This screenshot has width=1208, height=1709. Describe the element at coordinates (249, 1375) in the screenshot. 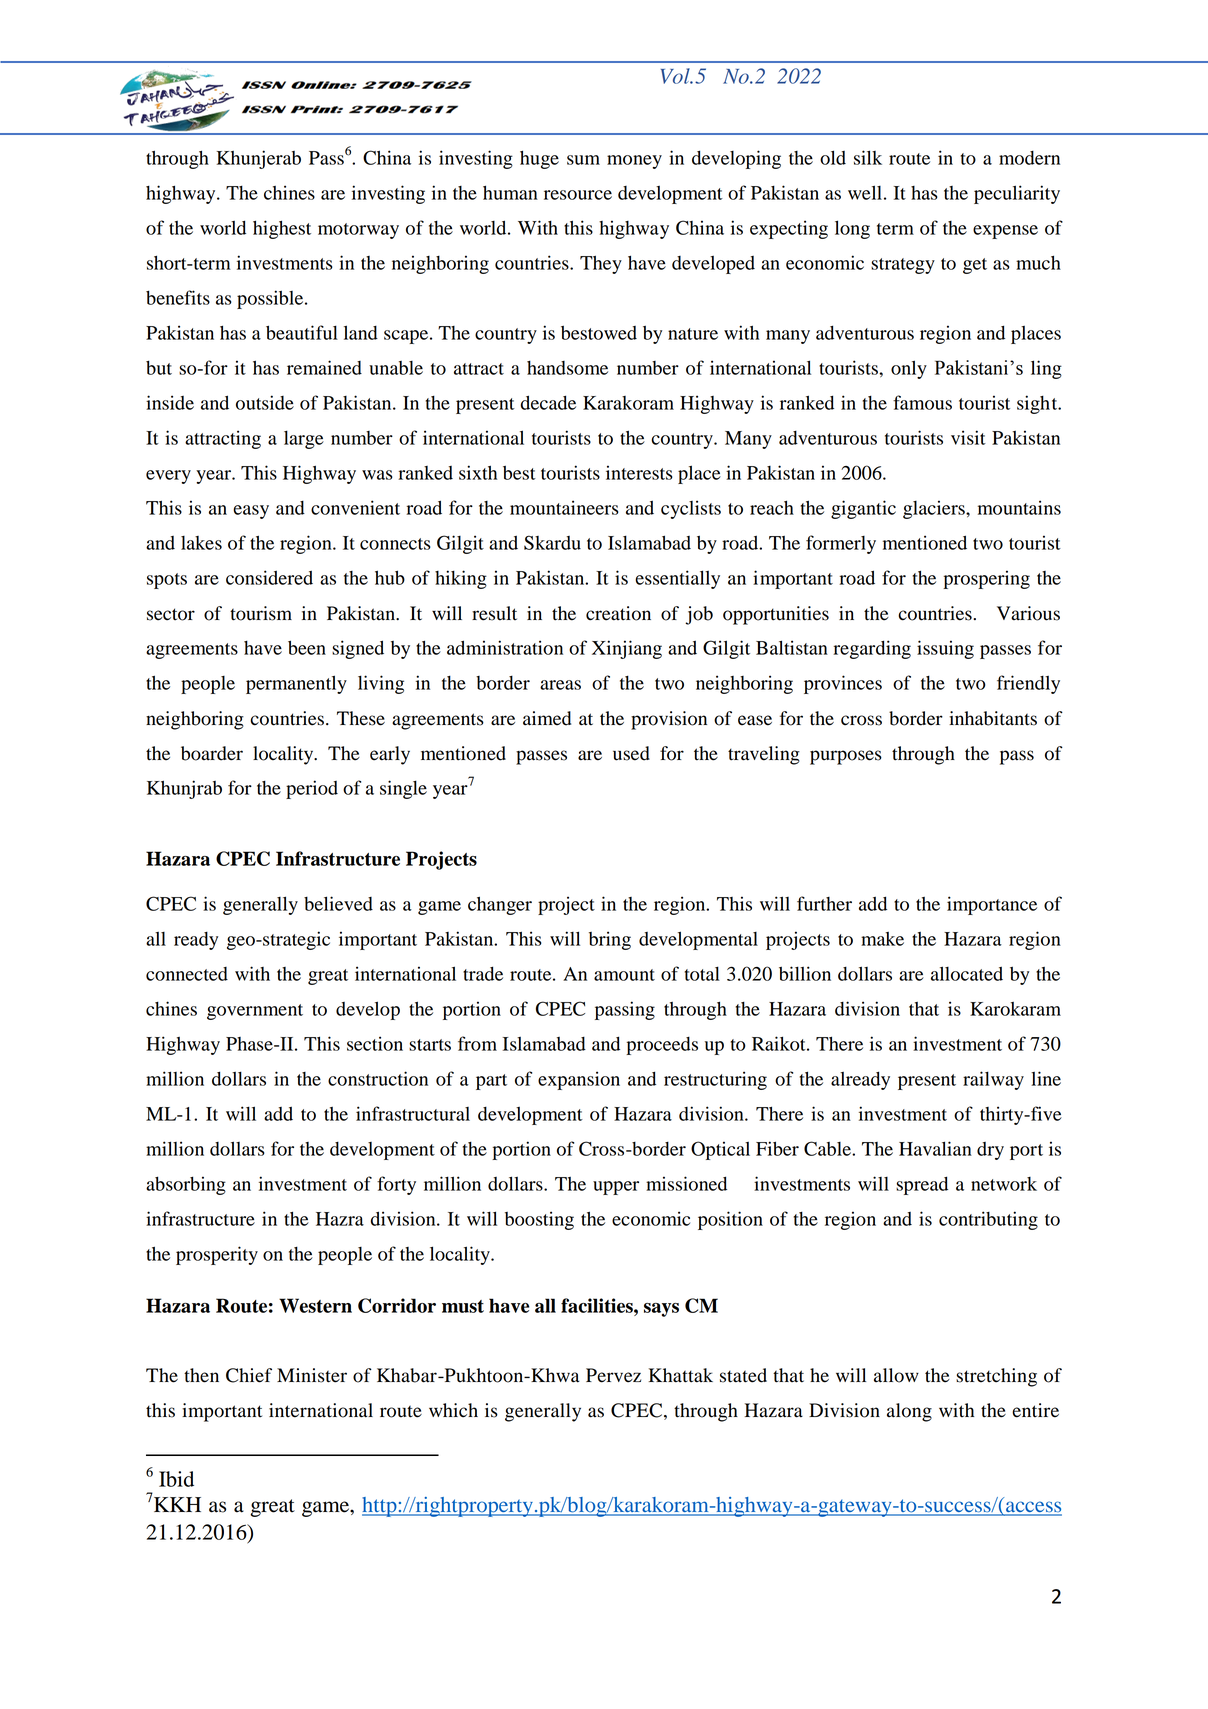

I see `Chief` at that location.
